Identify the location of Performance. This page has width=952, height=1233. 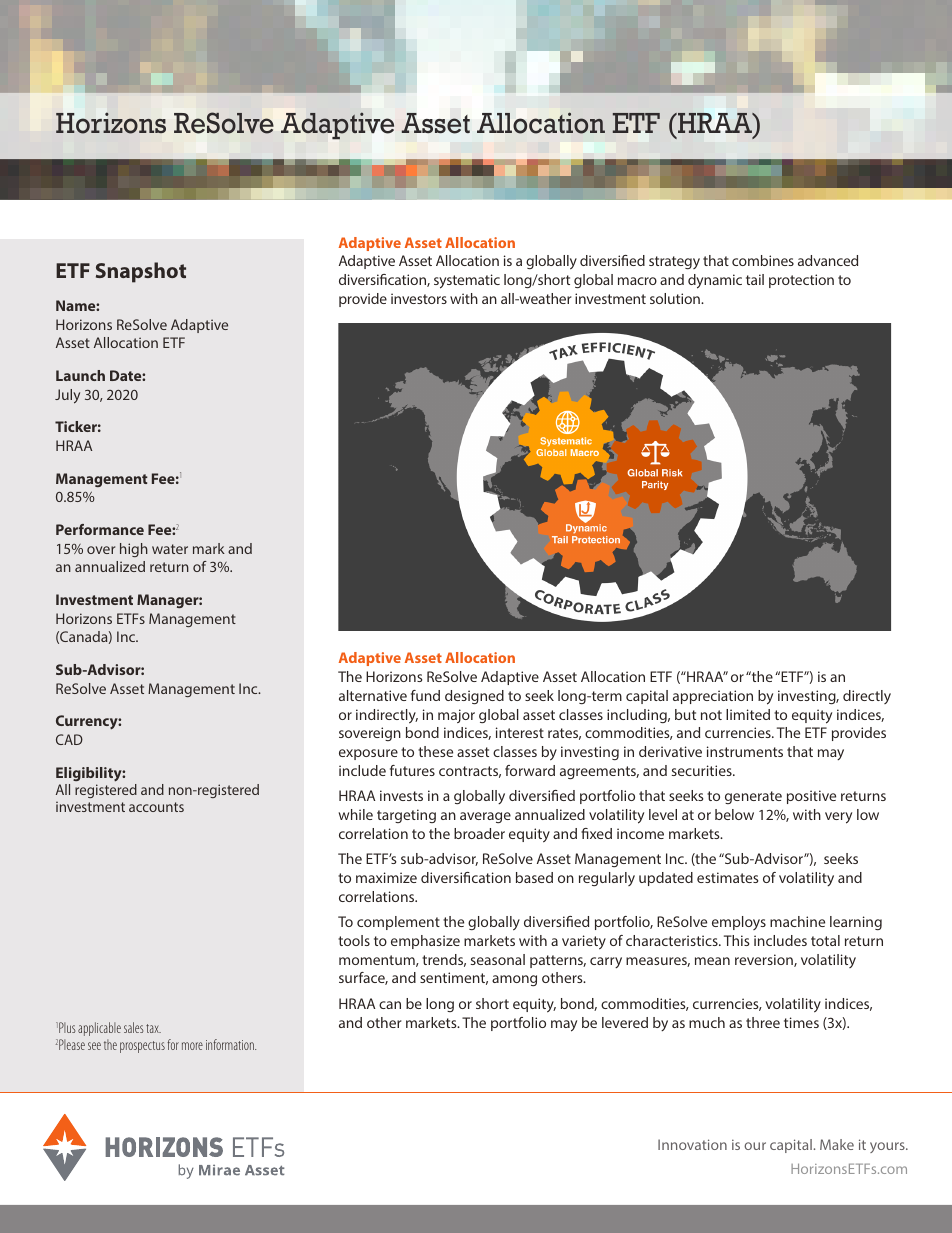
(100, 529).
